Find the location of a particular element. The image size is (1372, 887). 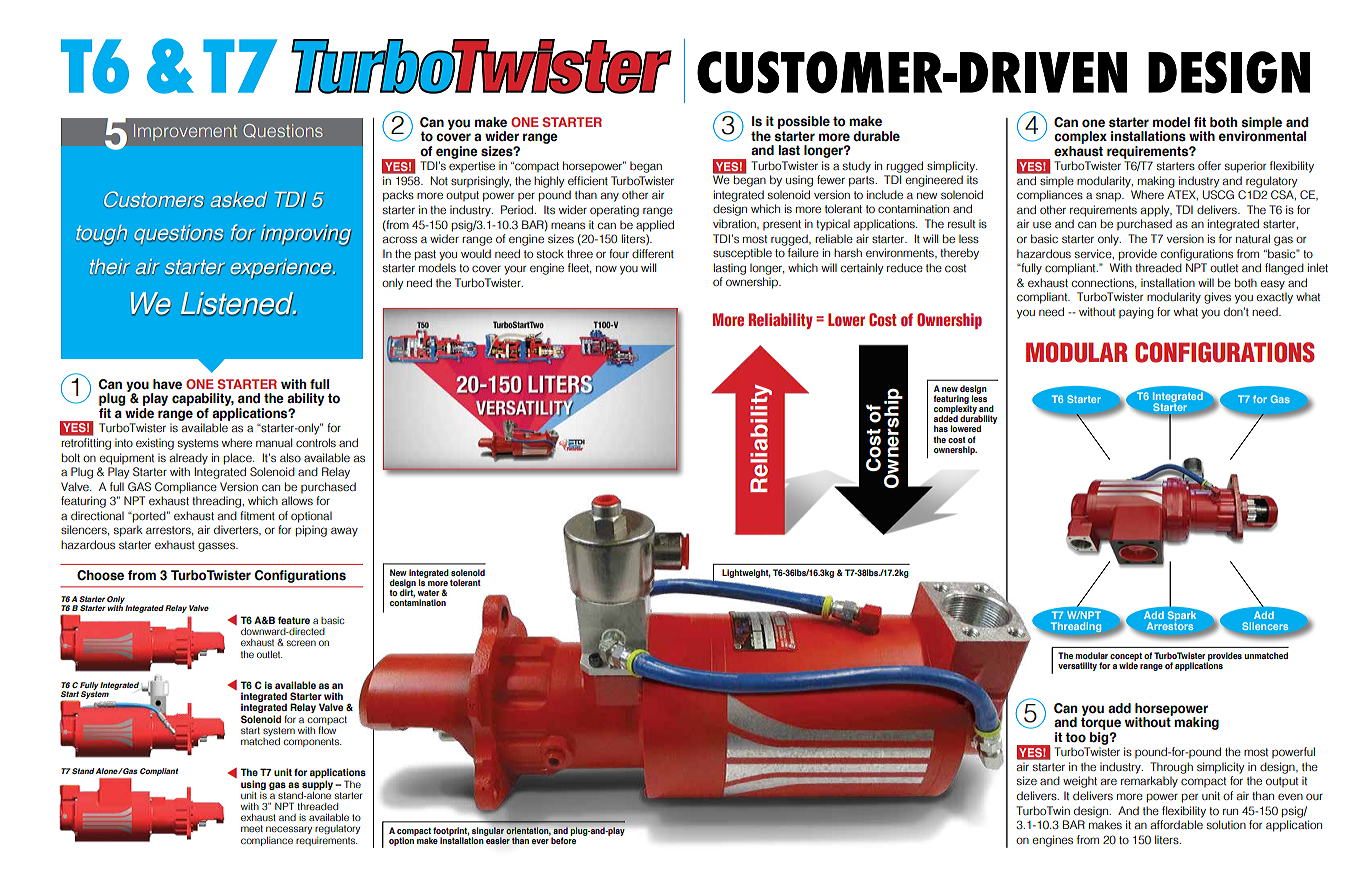

meet is located at coordinates (252, 828).
